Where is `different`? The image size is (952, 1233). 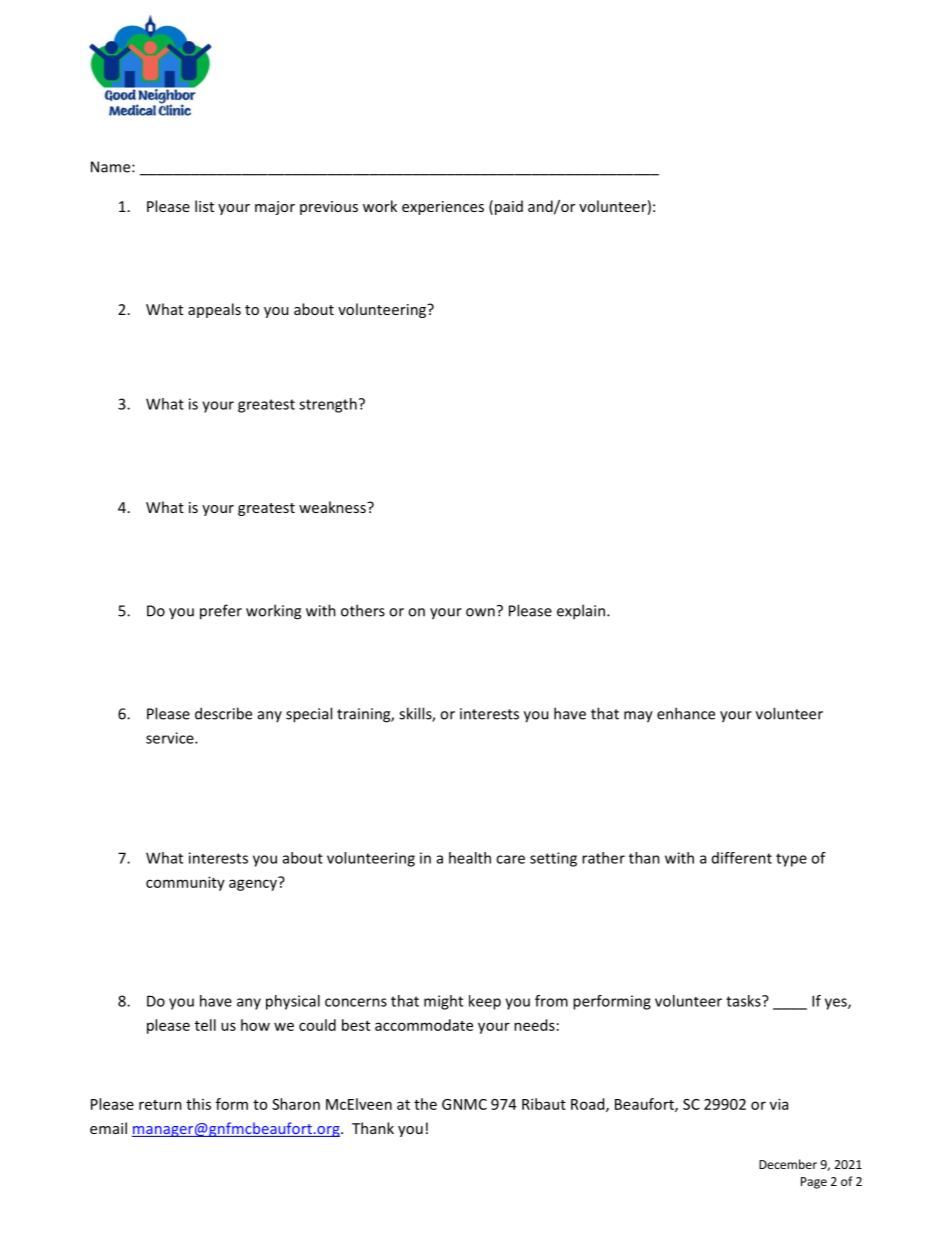 different is located at coordinates (742, 858).
